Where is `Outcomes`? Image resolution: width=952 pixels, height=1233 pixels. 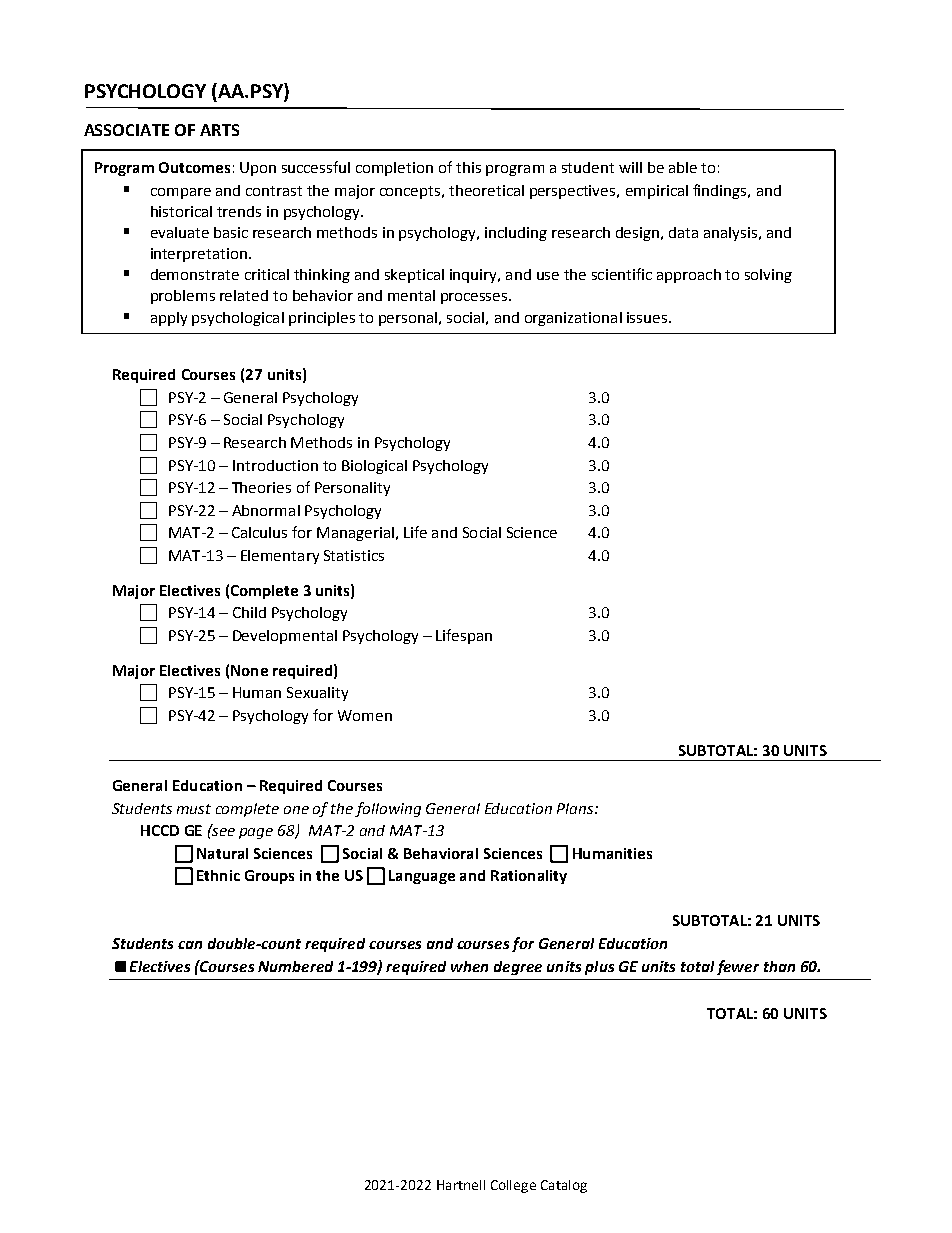
Outcomes is located at coordinates (194, 167).
